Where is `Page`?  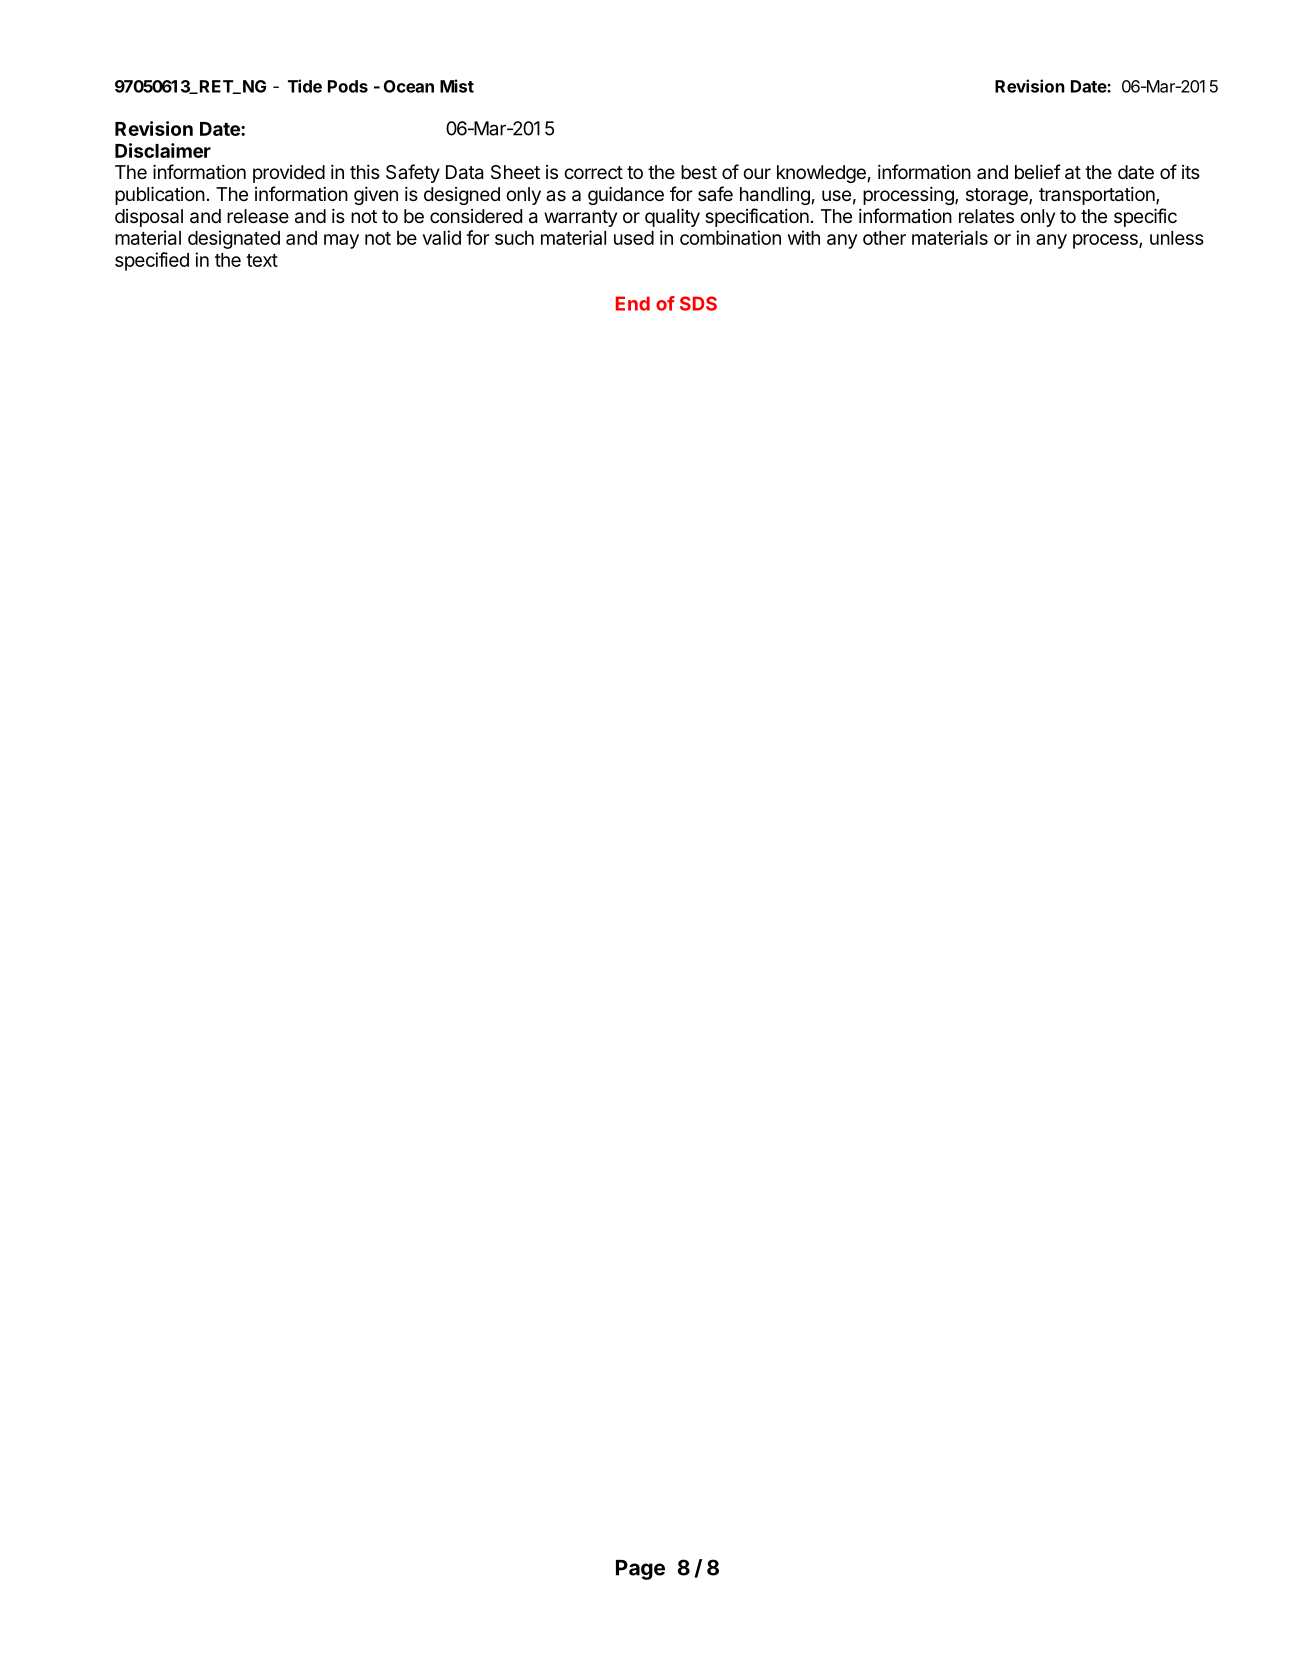 Page is located at coordinates (640, 1570).
